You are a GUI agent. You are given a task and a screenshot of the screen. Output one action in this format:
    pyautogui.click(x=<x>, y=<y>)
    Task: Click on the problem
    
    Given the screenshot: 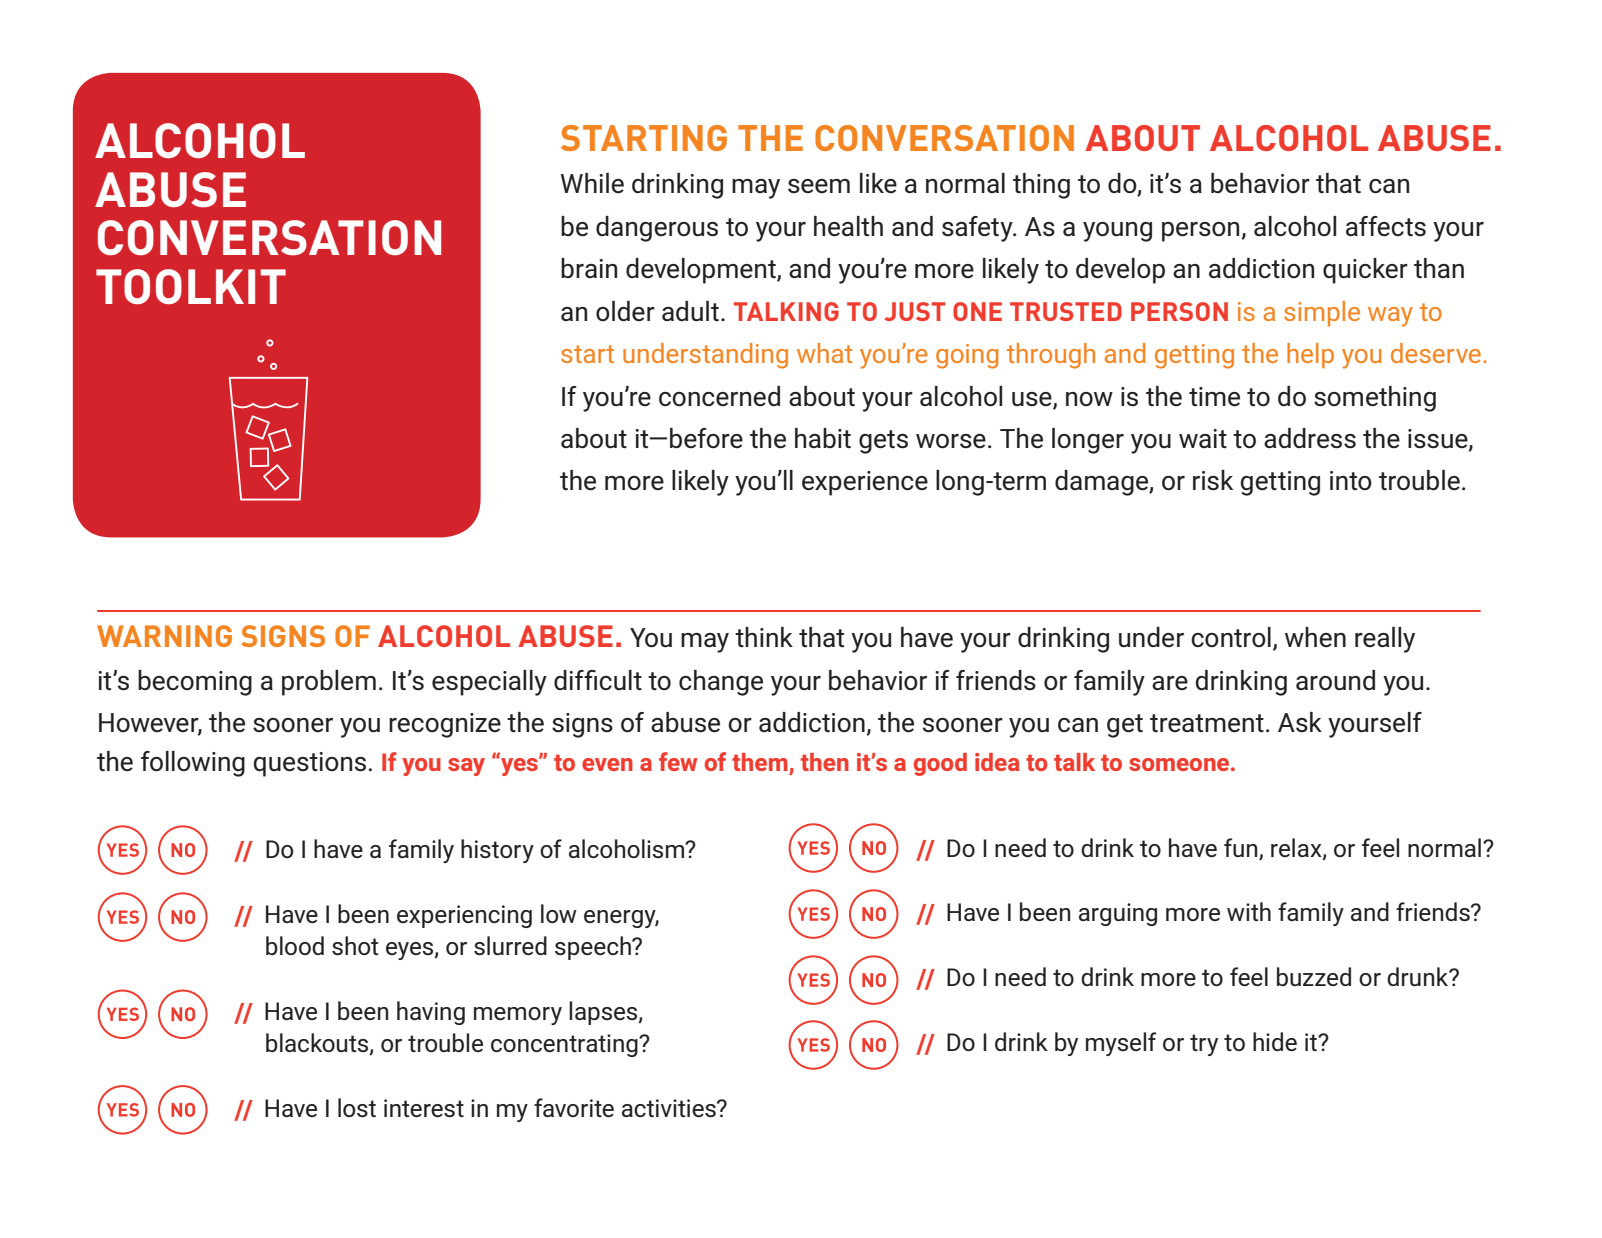 What is the action you would take?
    pyautogui.click(x=329, y=683)
